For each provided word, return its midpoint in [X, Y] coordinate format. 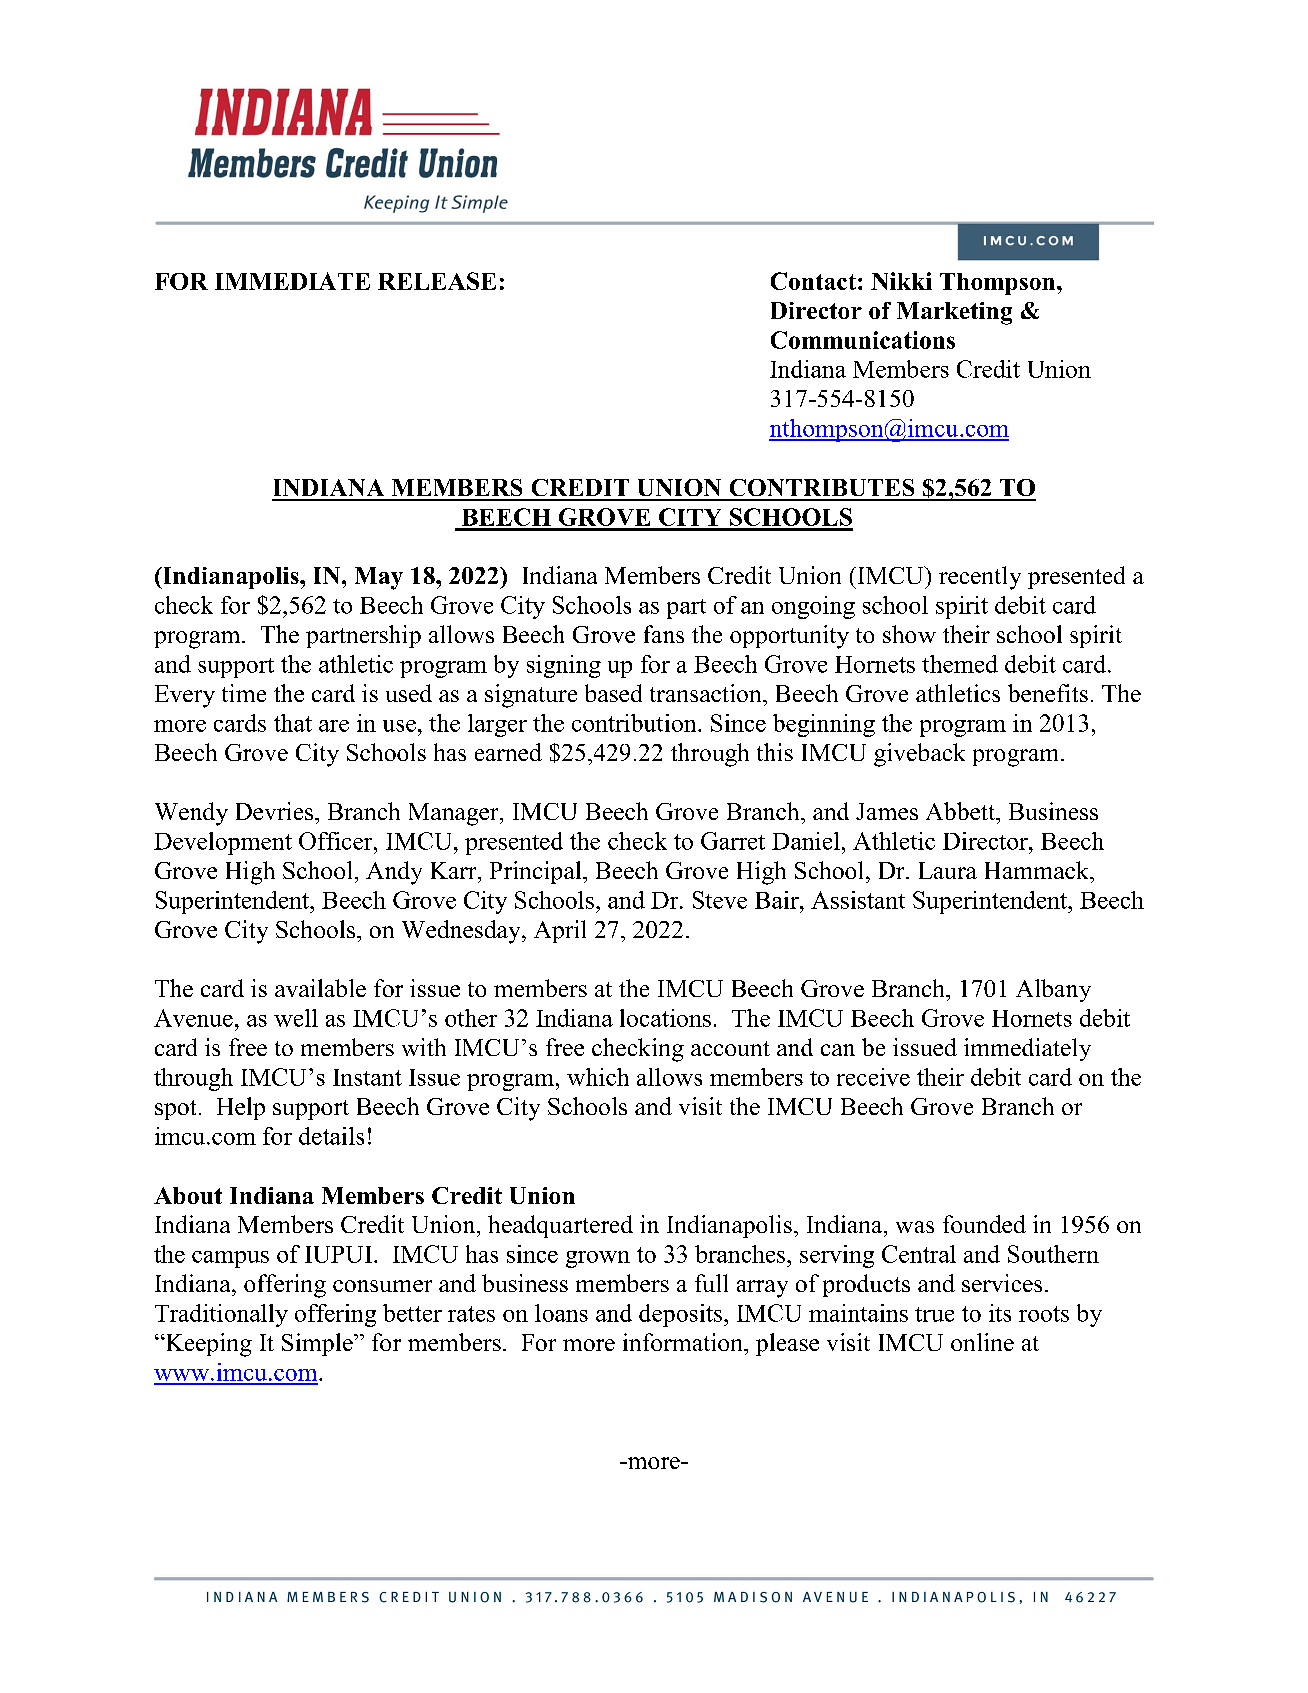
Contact [813, 281]
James [887, 811]
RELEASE [437, 281]
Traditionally [221, 1315]
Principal [537, 872]
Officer [337, 841]
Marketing [954, 313]
